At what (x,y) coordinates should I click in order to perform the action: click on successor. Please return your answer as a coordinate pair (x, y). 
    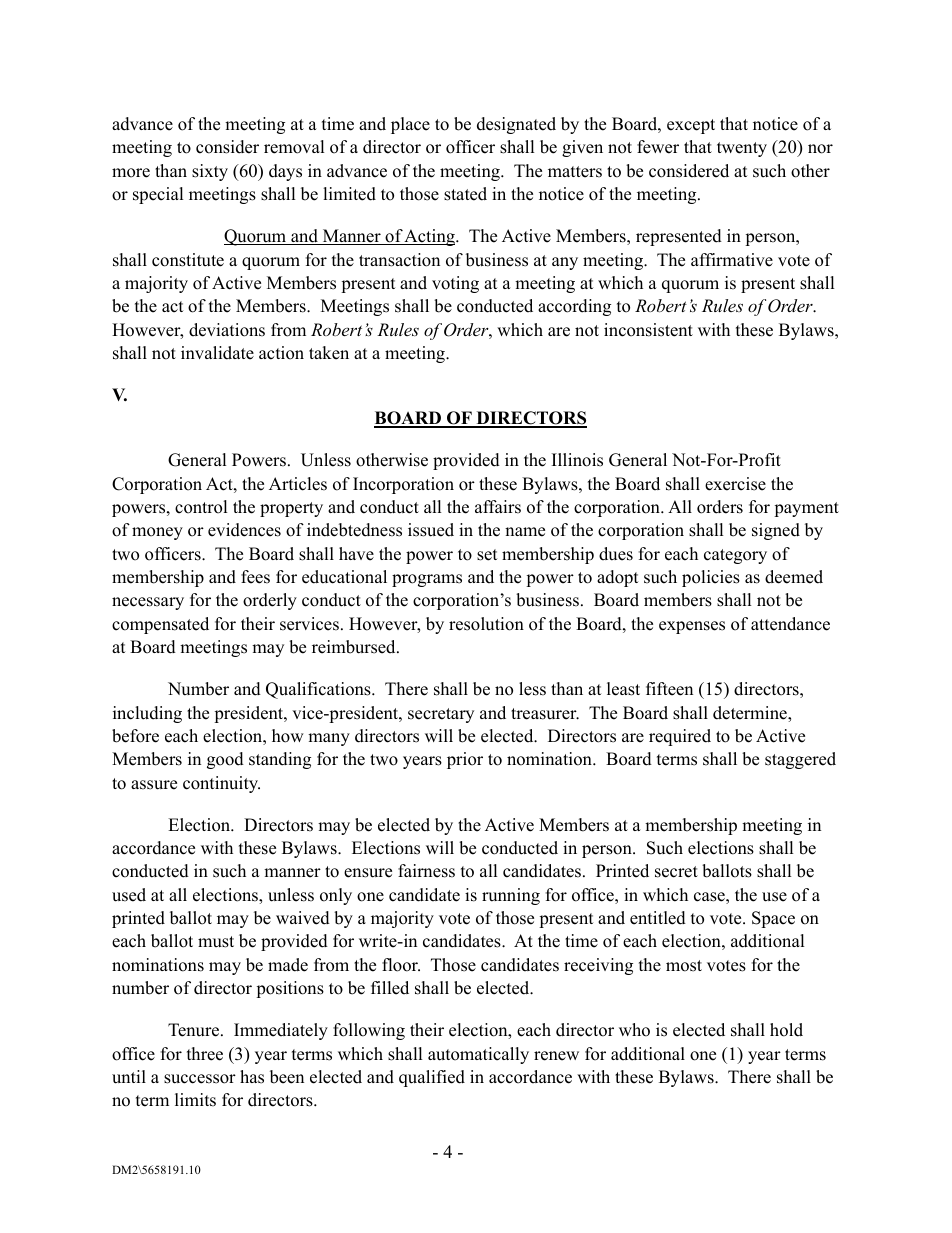
    Looking at the image, I should click on (200, 1079).
